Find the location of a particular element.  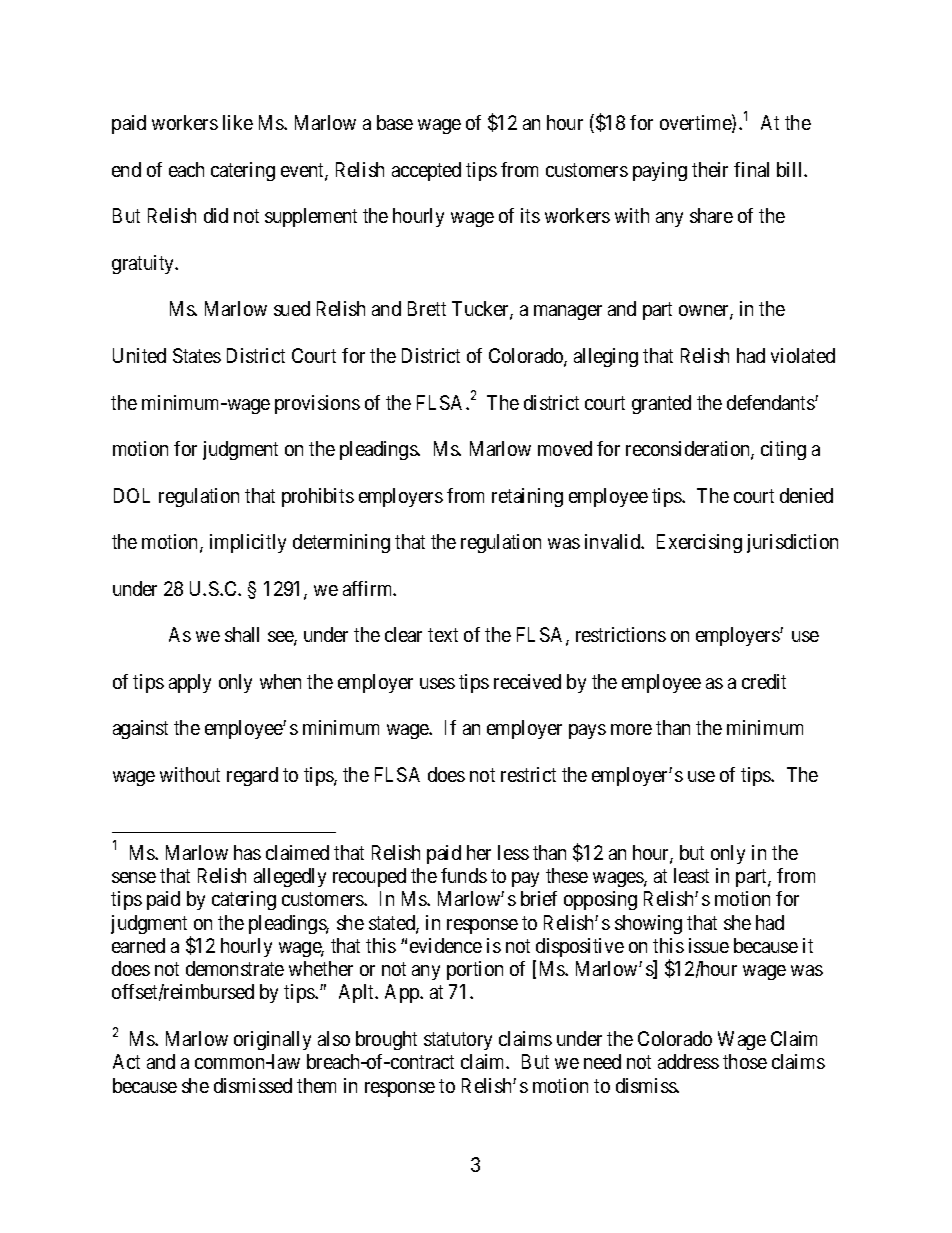

citing is located at coordinates (783, 450).
